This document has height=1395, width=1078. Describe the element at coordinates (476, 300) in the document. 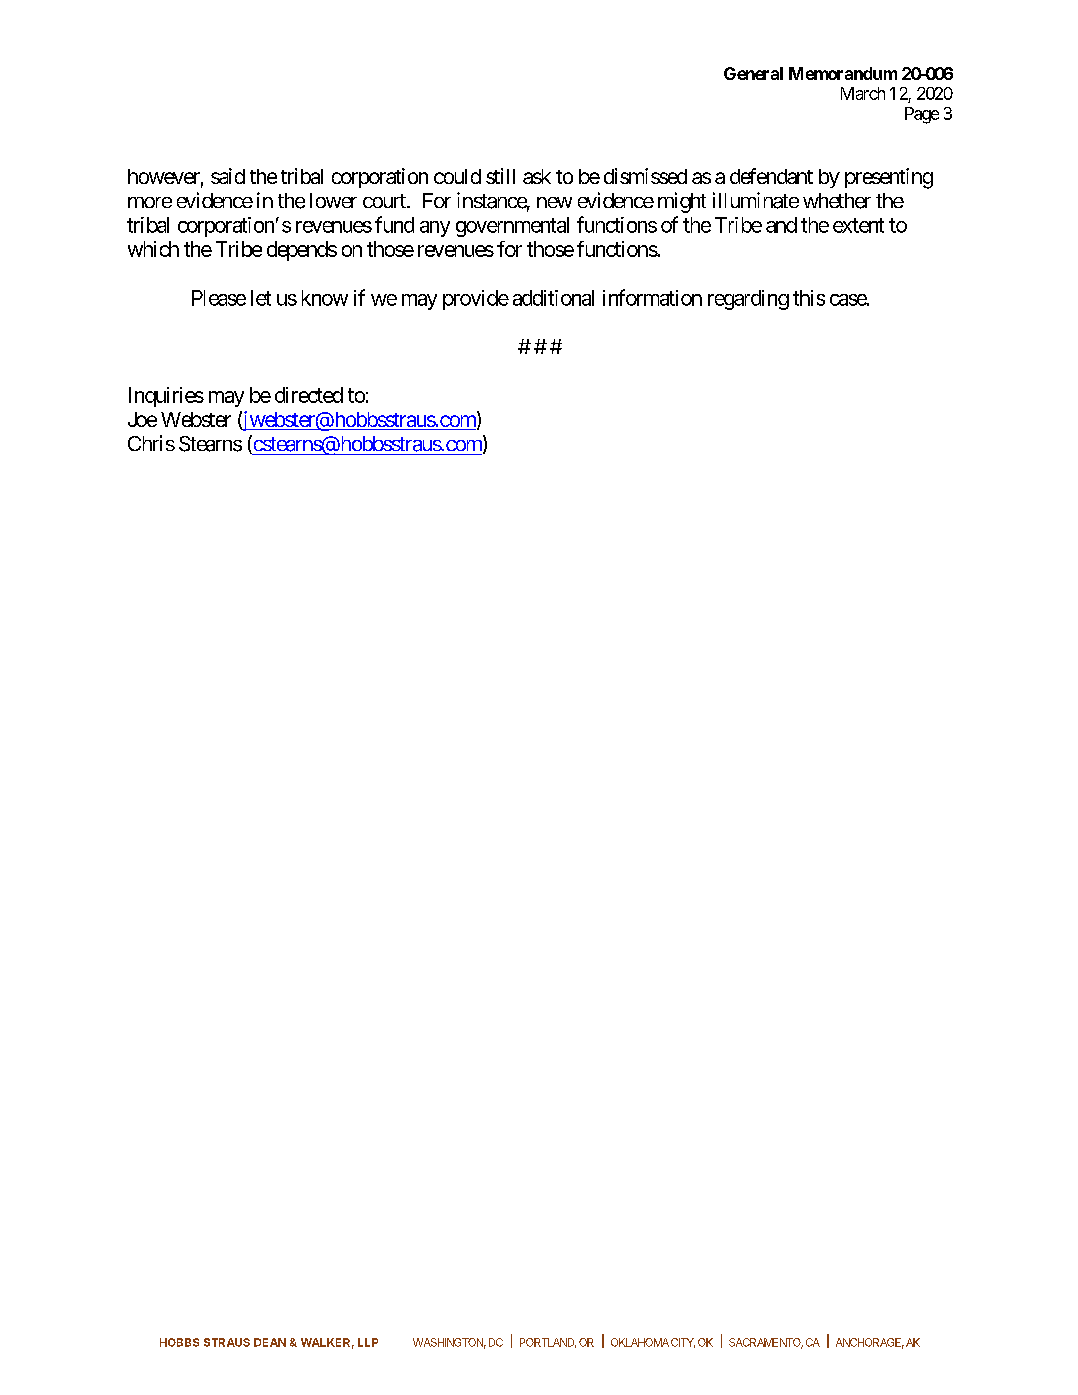

I see `provide` at that location.
